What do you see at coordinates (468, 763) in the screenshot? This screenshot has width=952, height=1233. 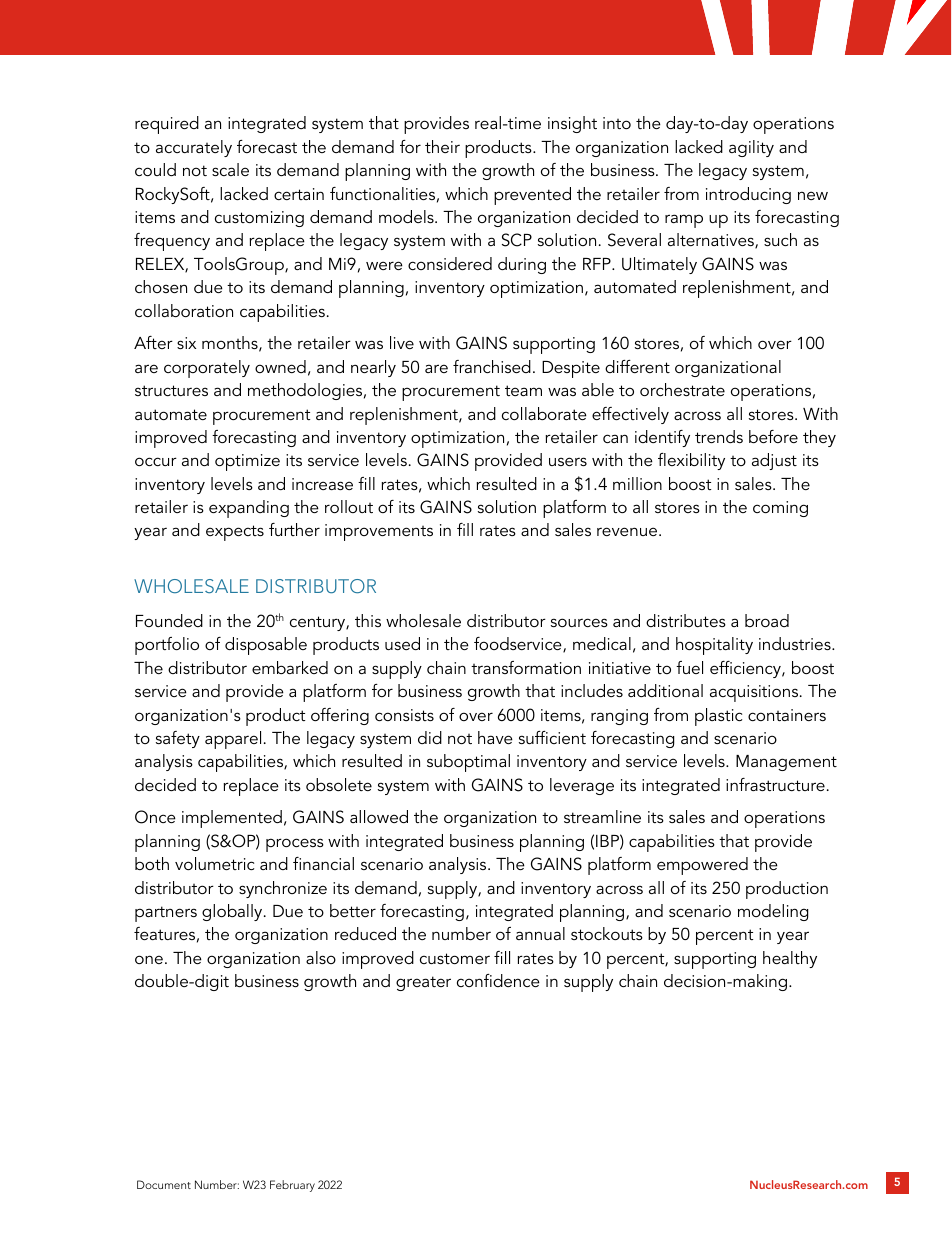 I see `suboptimal` at bounding box center [468, 763].
